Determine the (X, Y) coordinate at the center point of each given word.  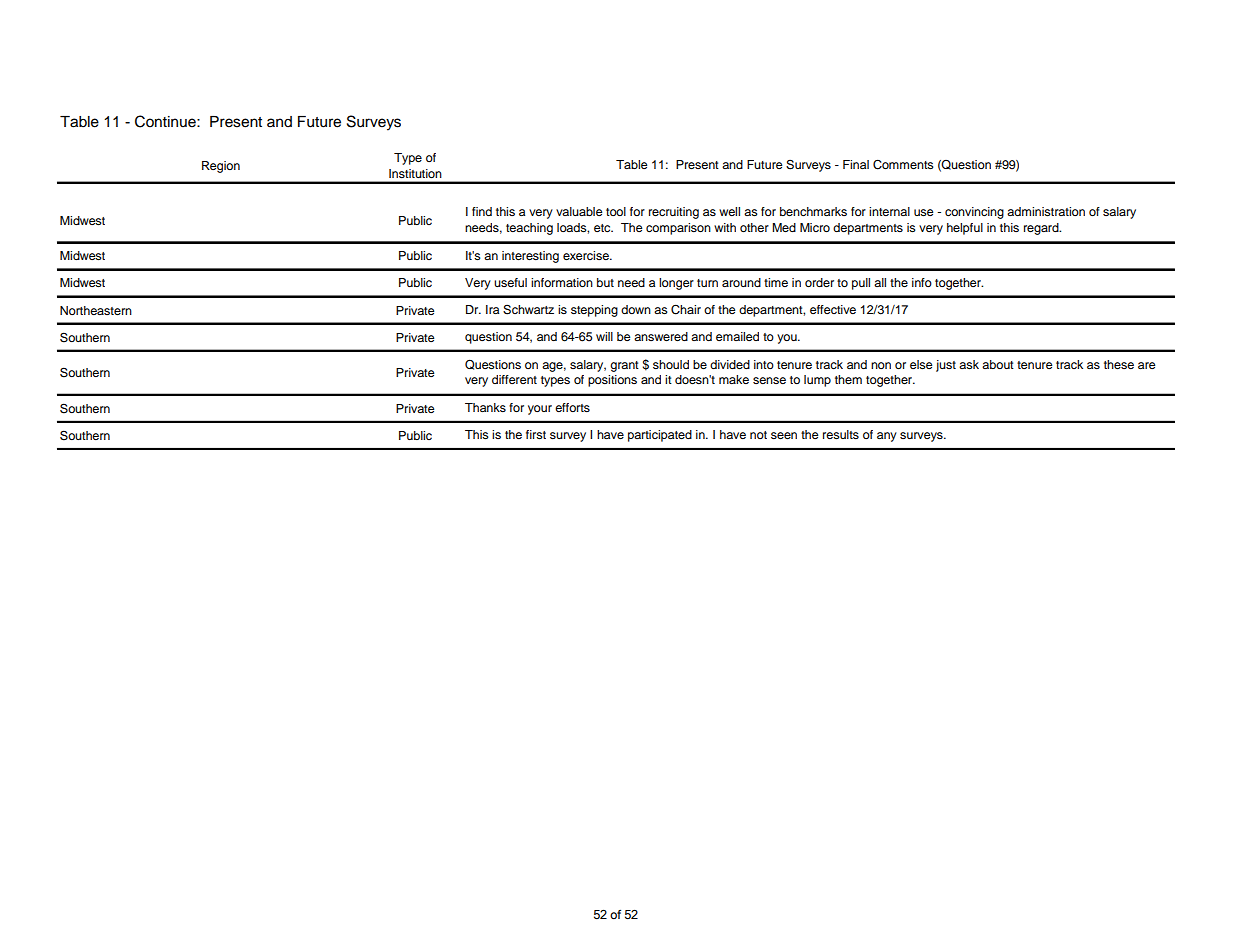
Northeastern (96, 310)
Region (221, 167)
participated (660, 436)
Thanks (485, 407)
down (636, 309)
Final (856, 164)
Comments (903, 165)
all (880, 282)
